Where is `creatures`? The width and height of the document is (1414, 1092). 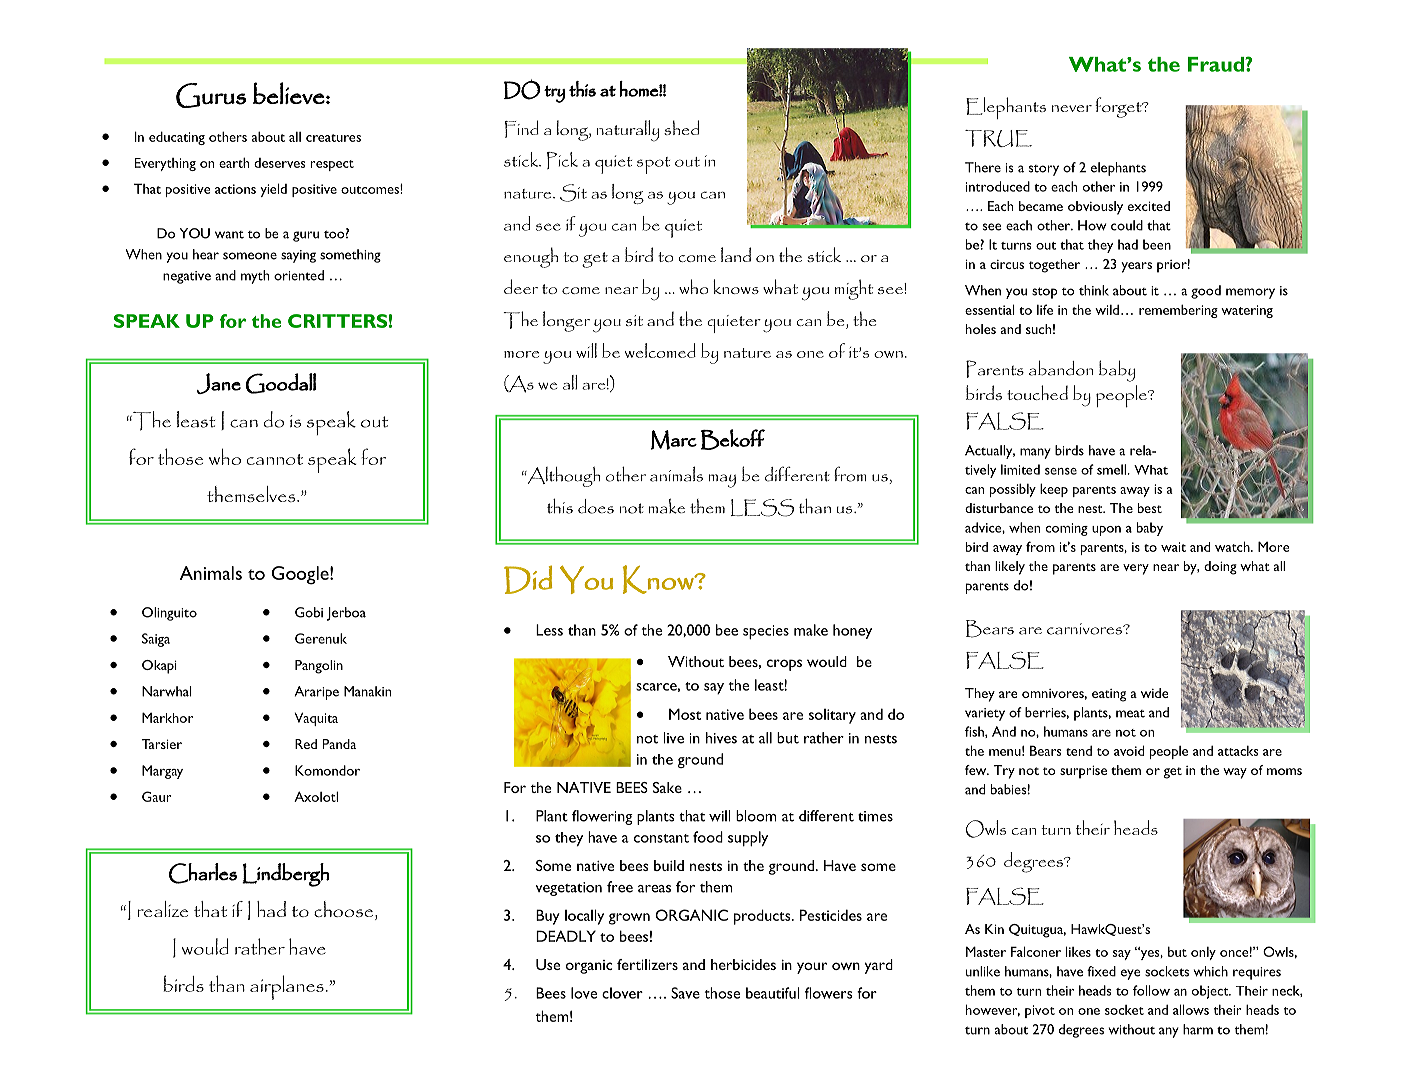
creatures is located at coordinates (333, 138).
